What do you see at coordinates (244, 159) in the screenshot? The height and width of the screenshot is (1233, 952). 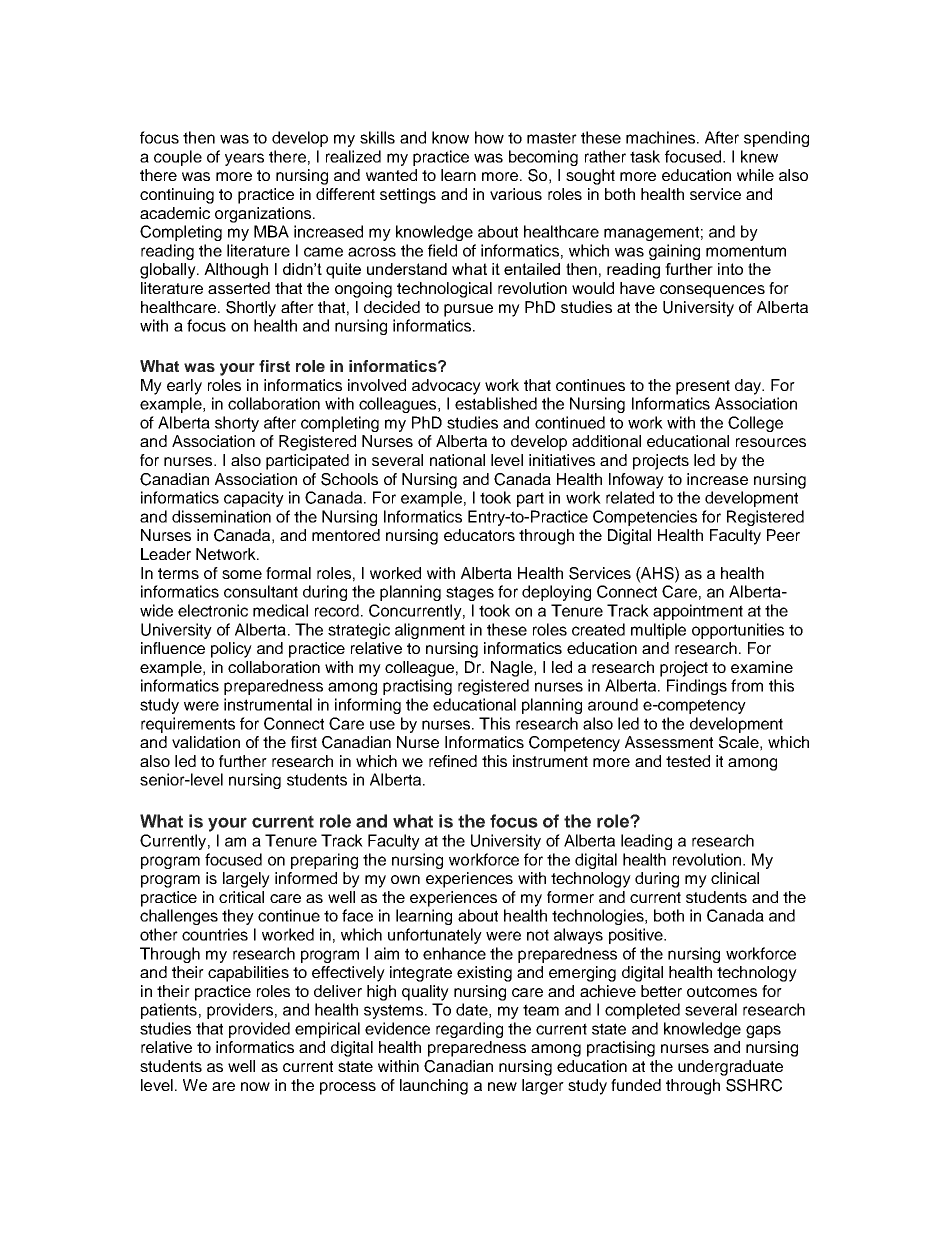 I see `years` at bounding box center [244, 159].
